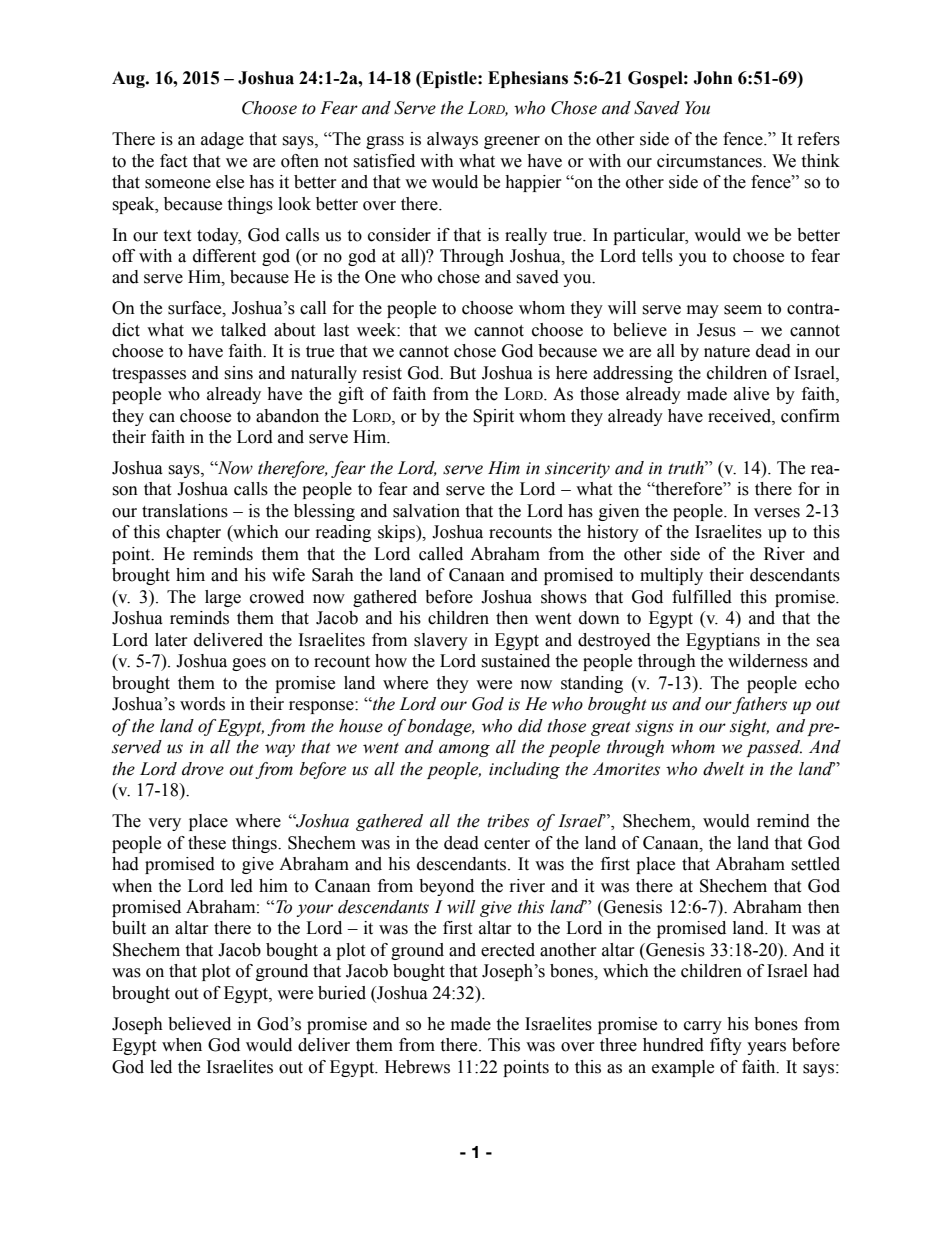 Image resolution: width=952 pixels, height=1233 pixels. What do you see at coordinates (713, 78) in the image?
I see `John` at bounding box center [713, 78].
